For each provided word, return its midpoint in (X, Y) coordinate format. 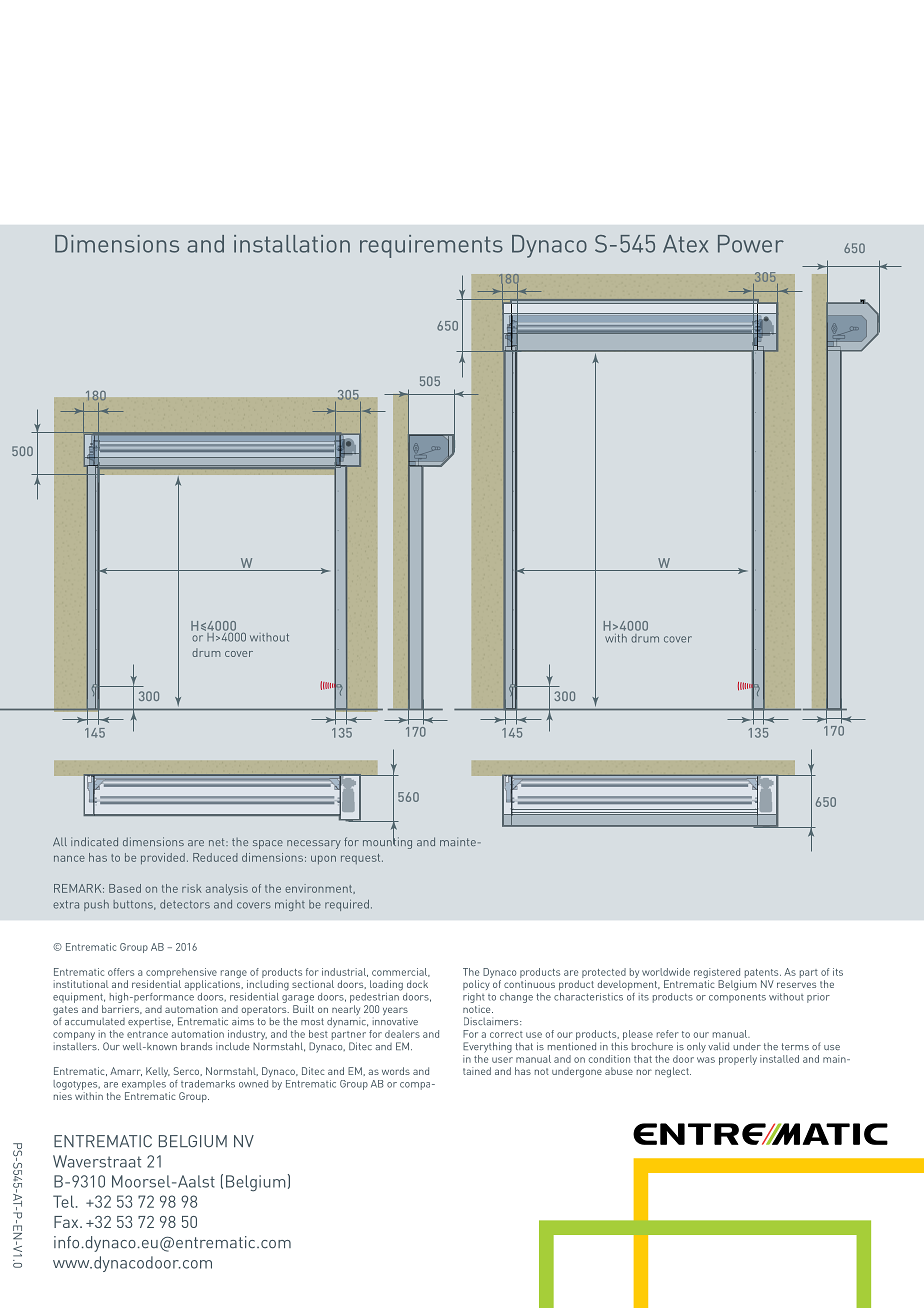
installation (292, 244)
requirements (431, 246)
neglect (673, 1072)
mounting (387, 842)
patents (763, 973)
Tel (63, 1201)
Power (751, 244)
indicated (94, 841)
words (396, 1071)
